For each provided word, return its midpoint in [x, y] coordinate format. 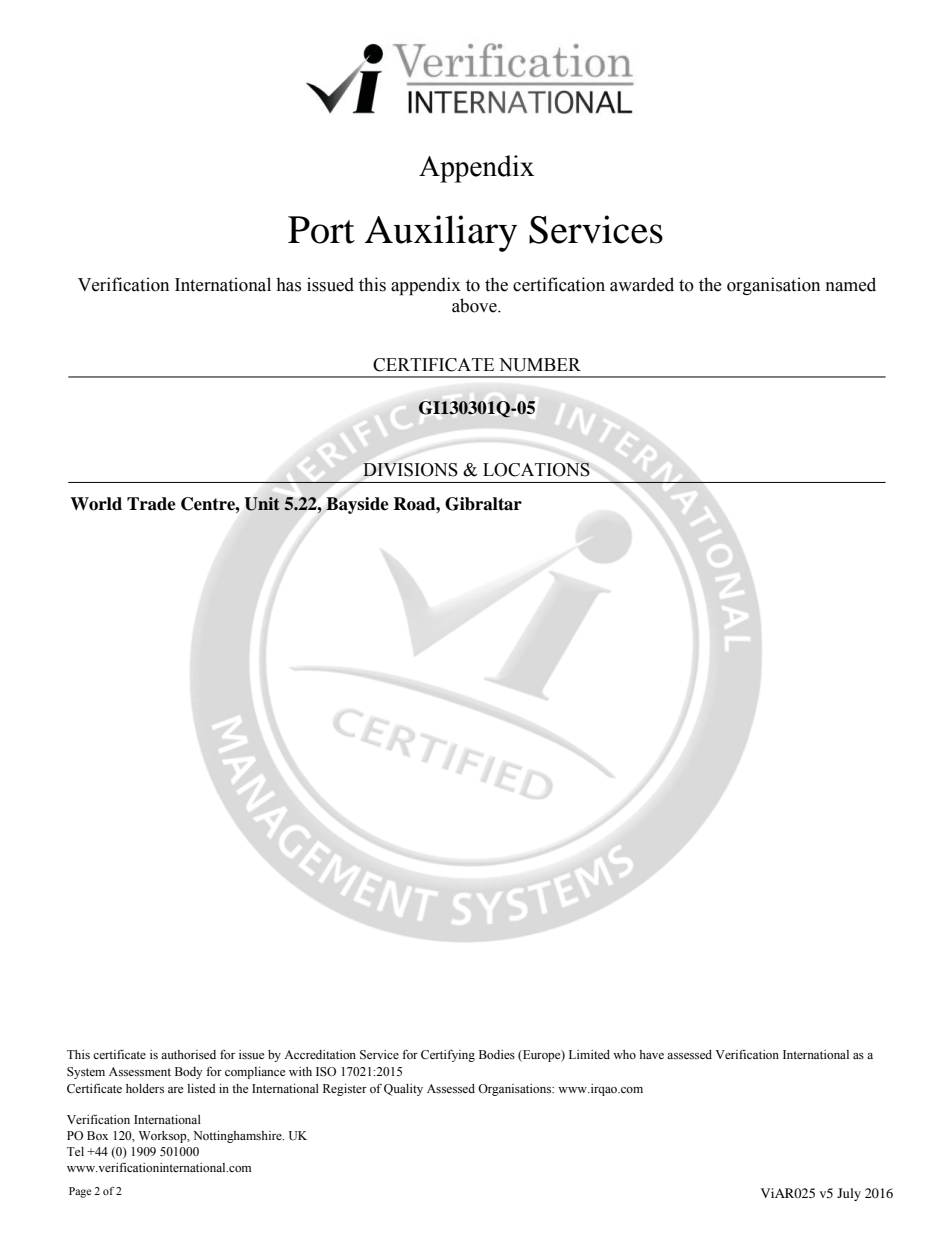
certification [559, 284]
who [624, 1054]
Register [345, 1090]
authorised [188, 1054]
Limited [589, 1054]
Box [97, 1135]
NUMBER [540, 365]
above [475, 305]
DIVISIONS [410, 470]
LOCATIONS [536, 469]
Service [379, 1055]
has [288, 284]
